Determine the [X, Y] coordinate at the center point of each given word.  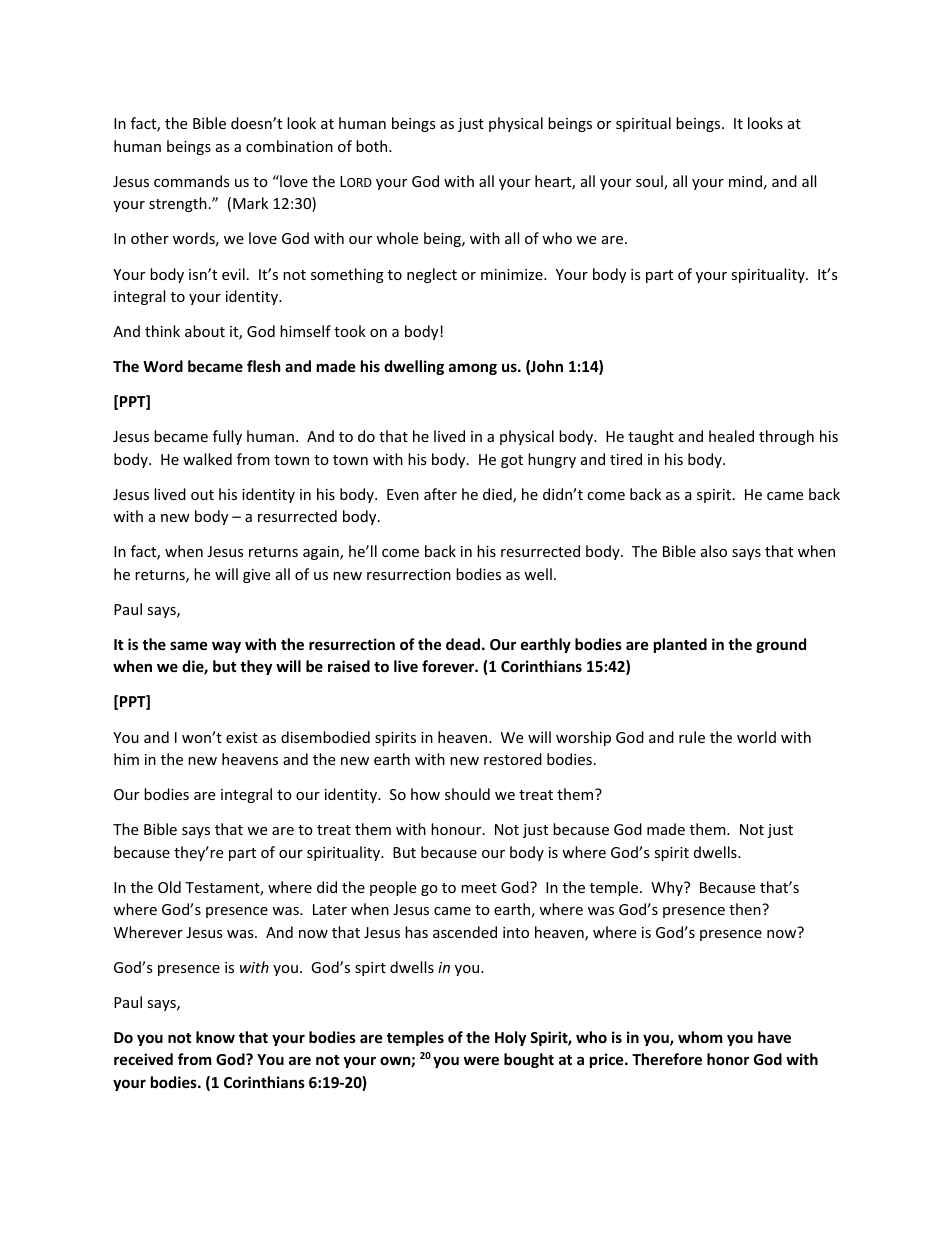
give [256, 576]
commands [192, 181]
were [481, 1060]
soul [650, 182]
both [373, 146]
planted [680, 645]
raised [349, 666]
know [215, 1037]
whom [700, 1037]
